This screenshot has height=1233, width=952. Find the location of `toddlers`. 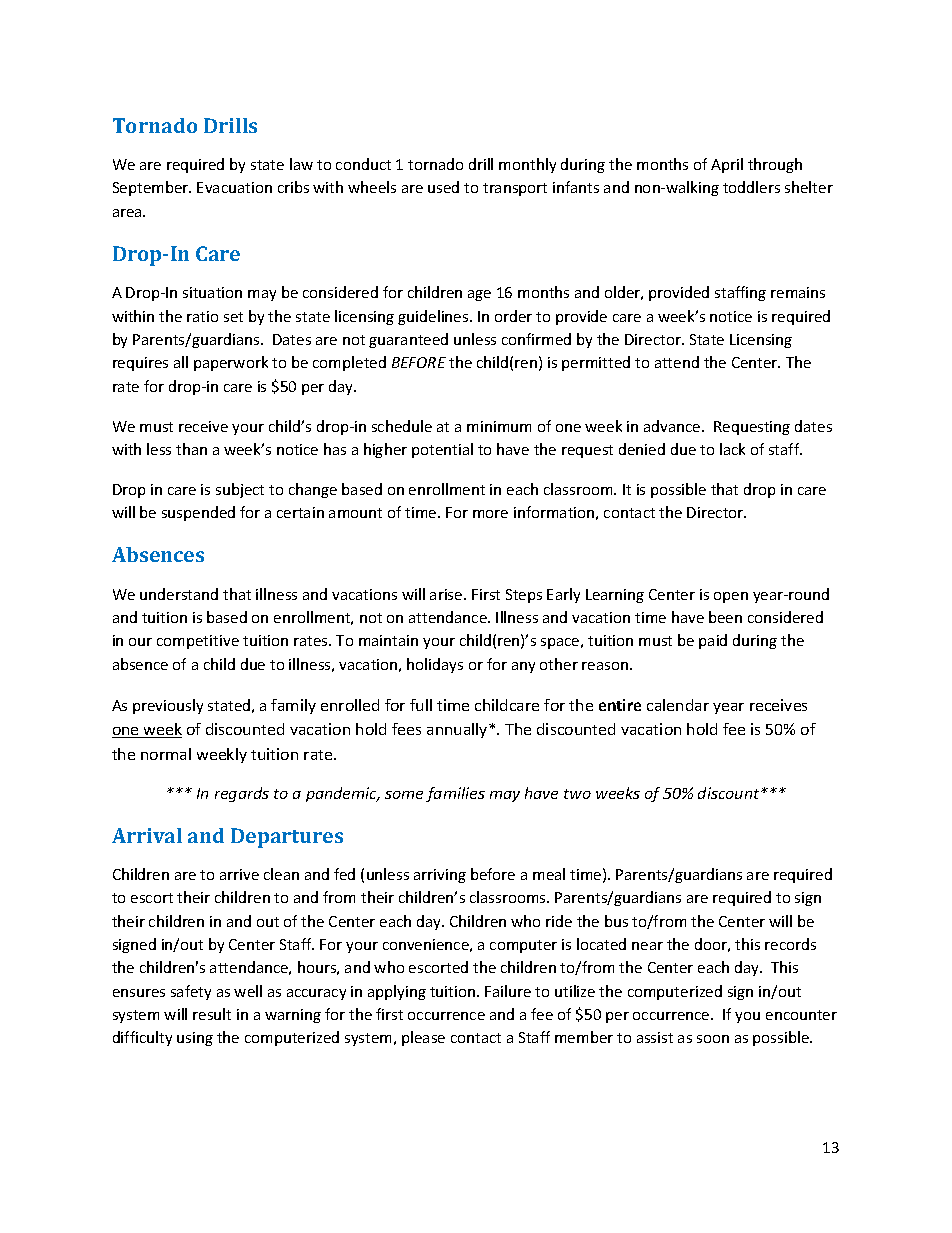

toddlers is located at coordinates (751, 187).
